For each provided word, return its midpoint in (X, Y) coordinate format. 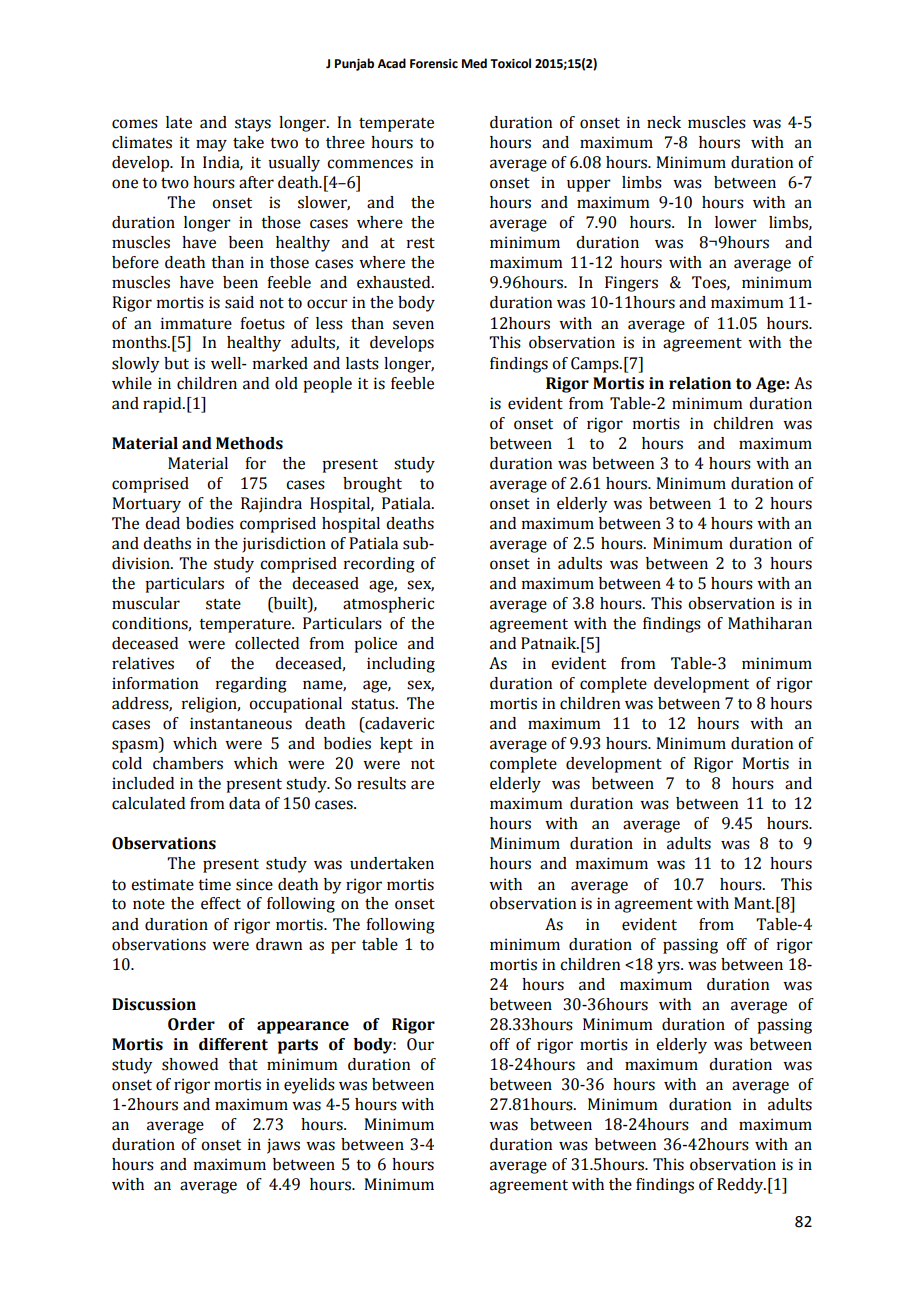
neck (664, 122)
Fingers (631, 284)
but (176, 363)
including (401, 665)
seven (413, 325)
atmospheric (388, 605)
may (211, 145)
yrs (669, 967)
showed (190, 1064)
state (223, 604)
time (214, 884)
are (422, 785)
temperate (396, 125)
